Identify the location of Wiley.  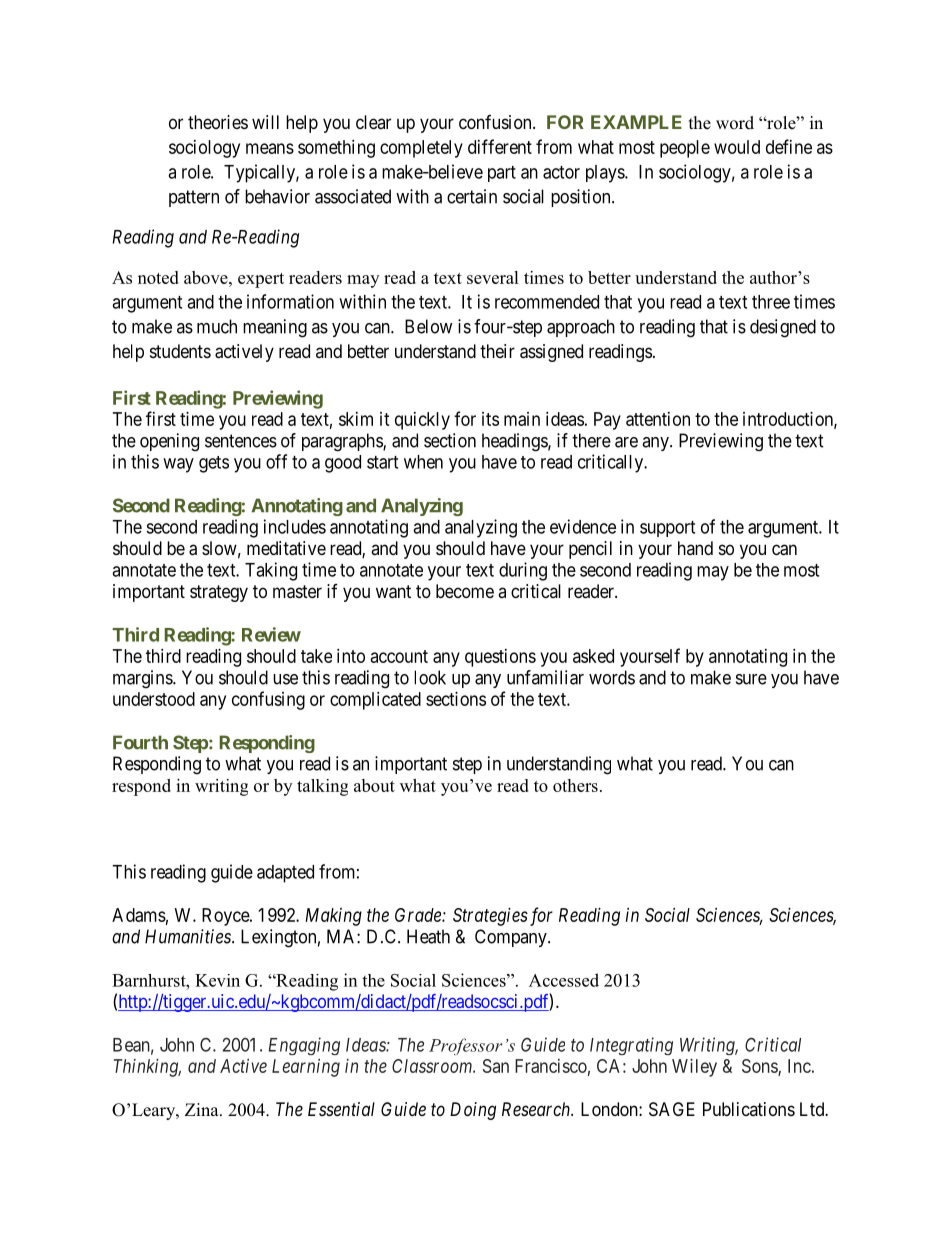
(694, 1068).
